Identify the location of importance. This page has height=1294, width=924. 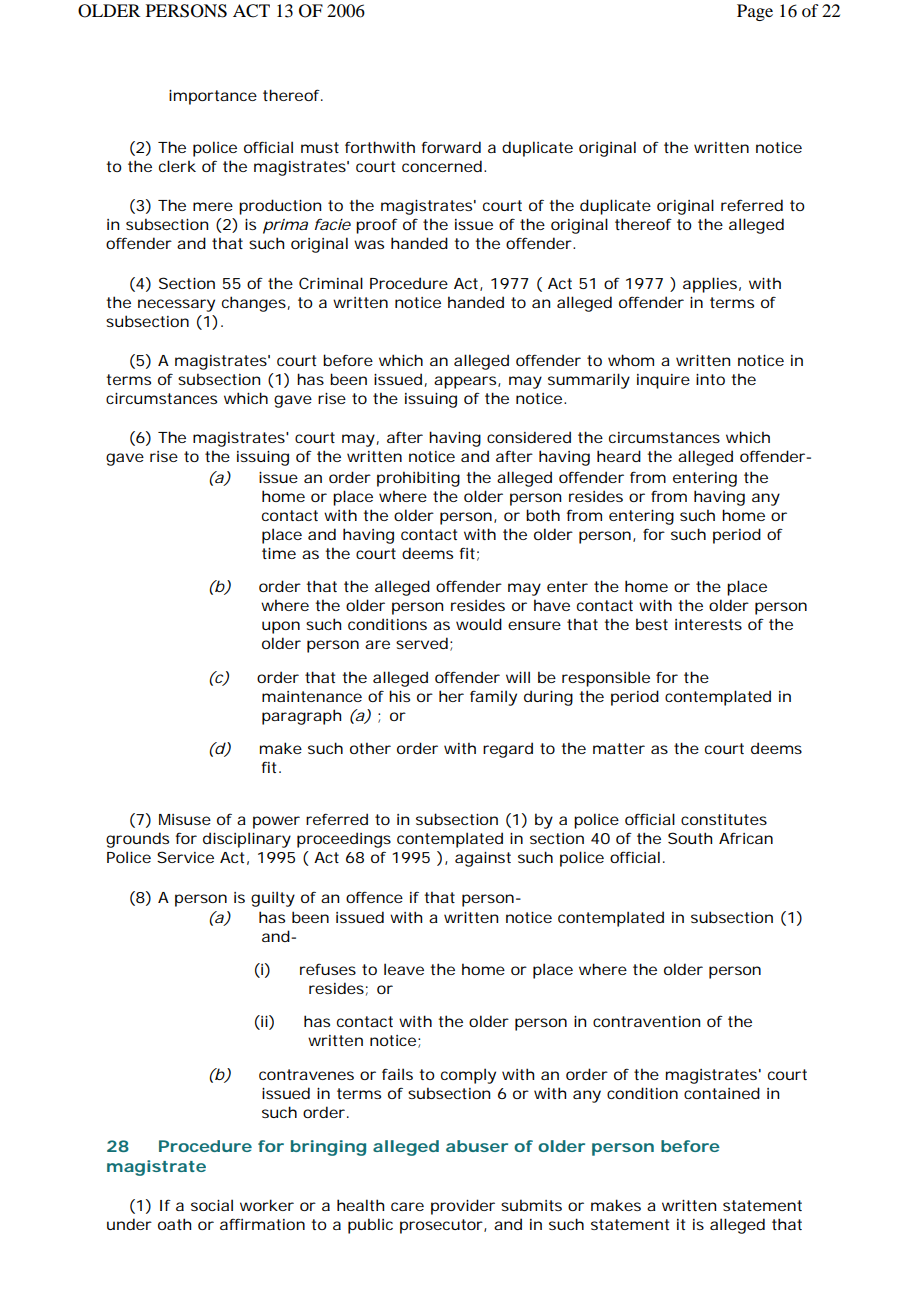
(213, 97).
